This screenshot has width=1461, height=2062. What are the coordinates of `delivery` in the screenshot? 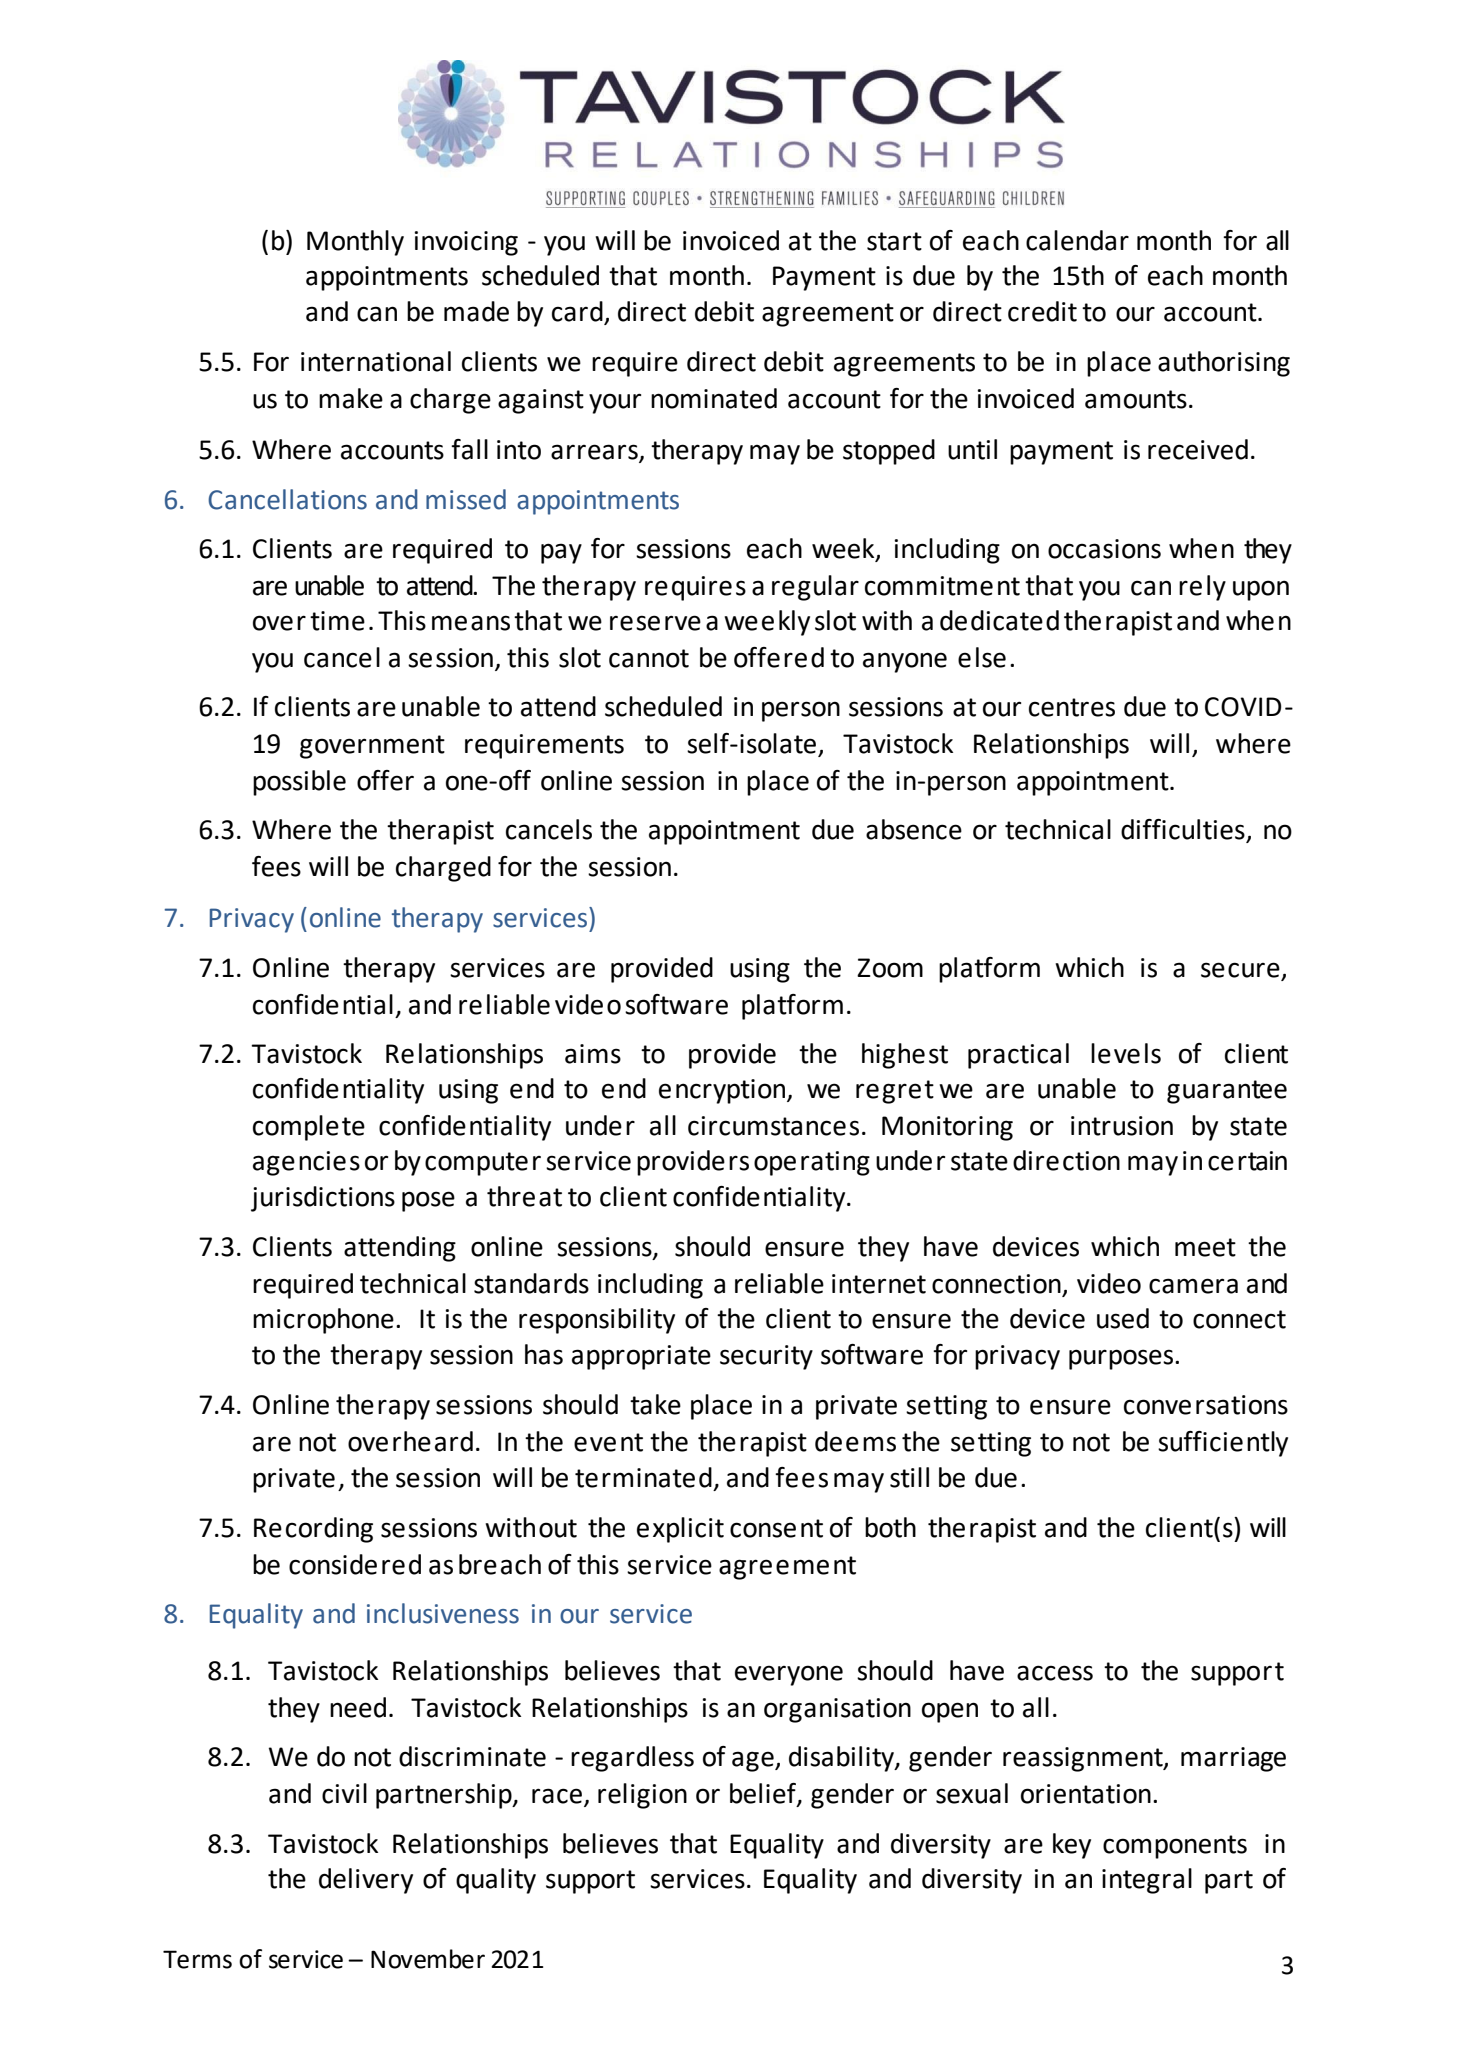 It's located at (366, 1881).
